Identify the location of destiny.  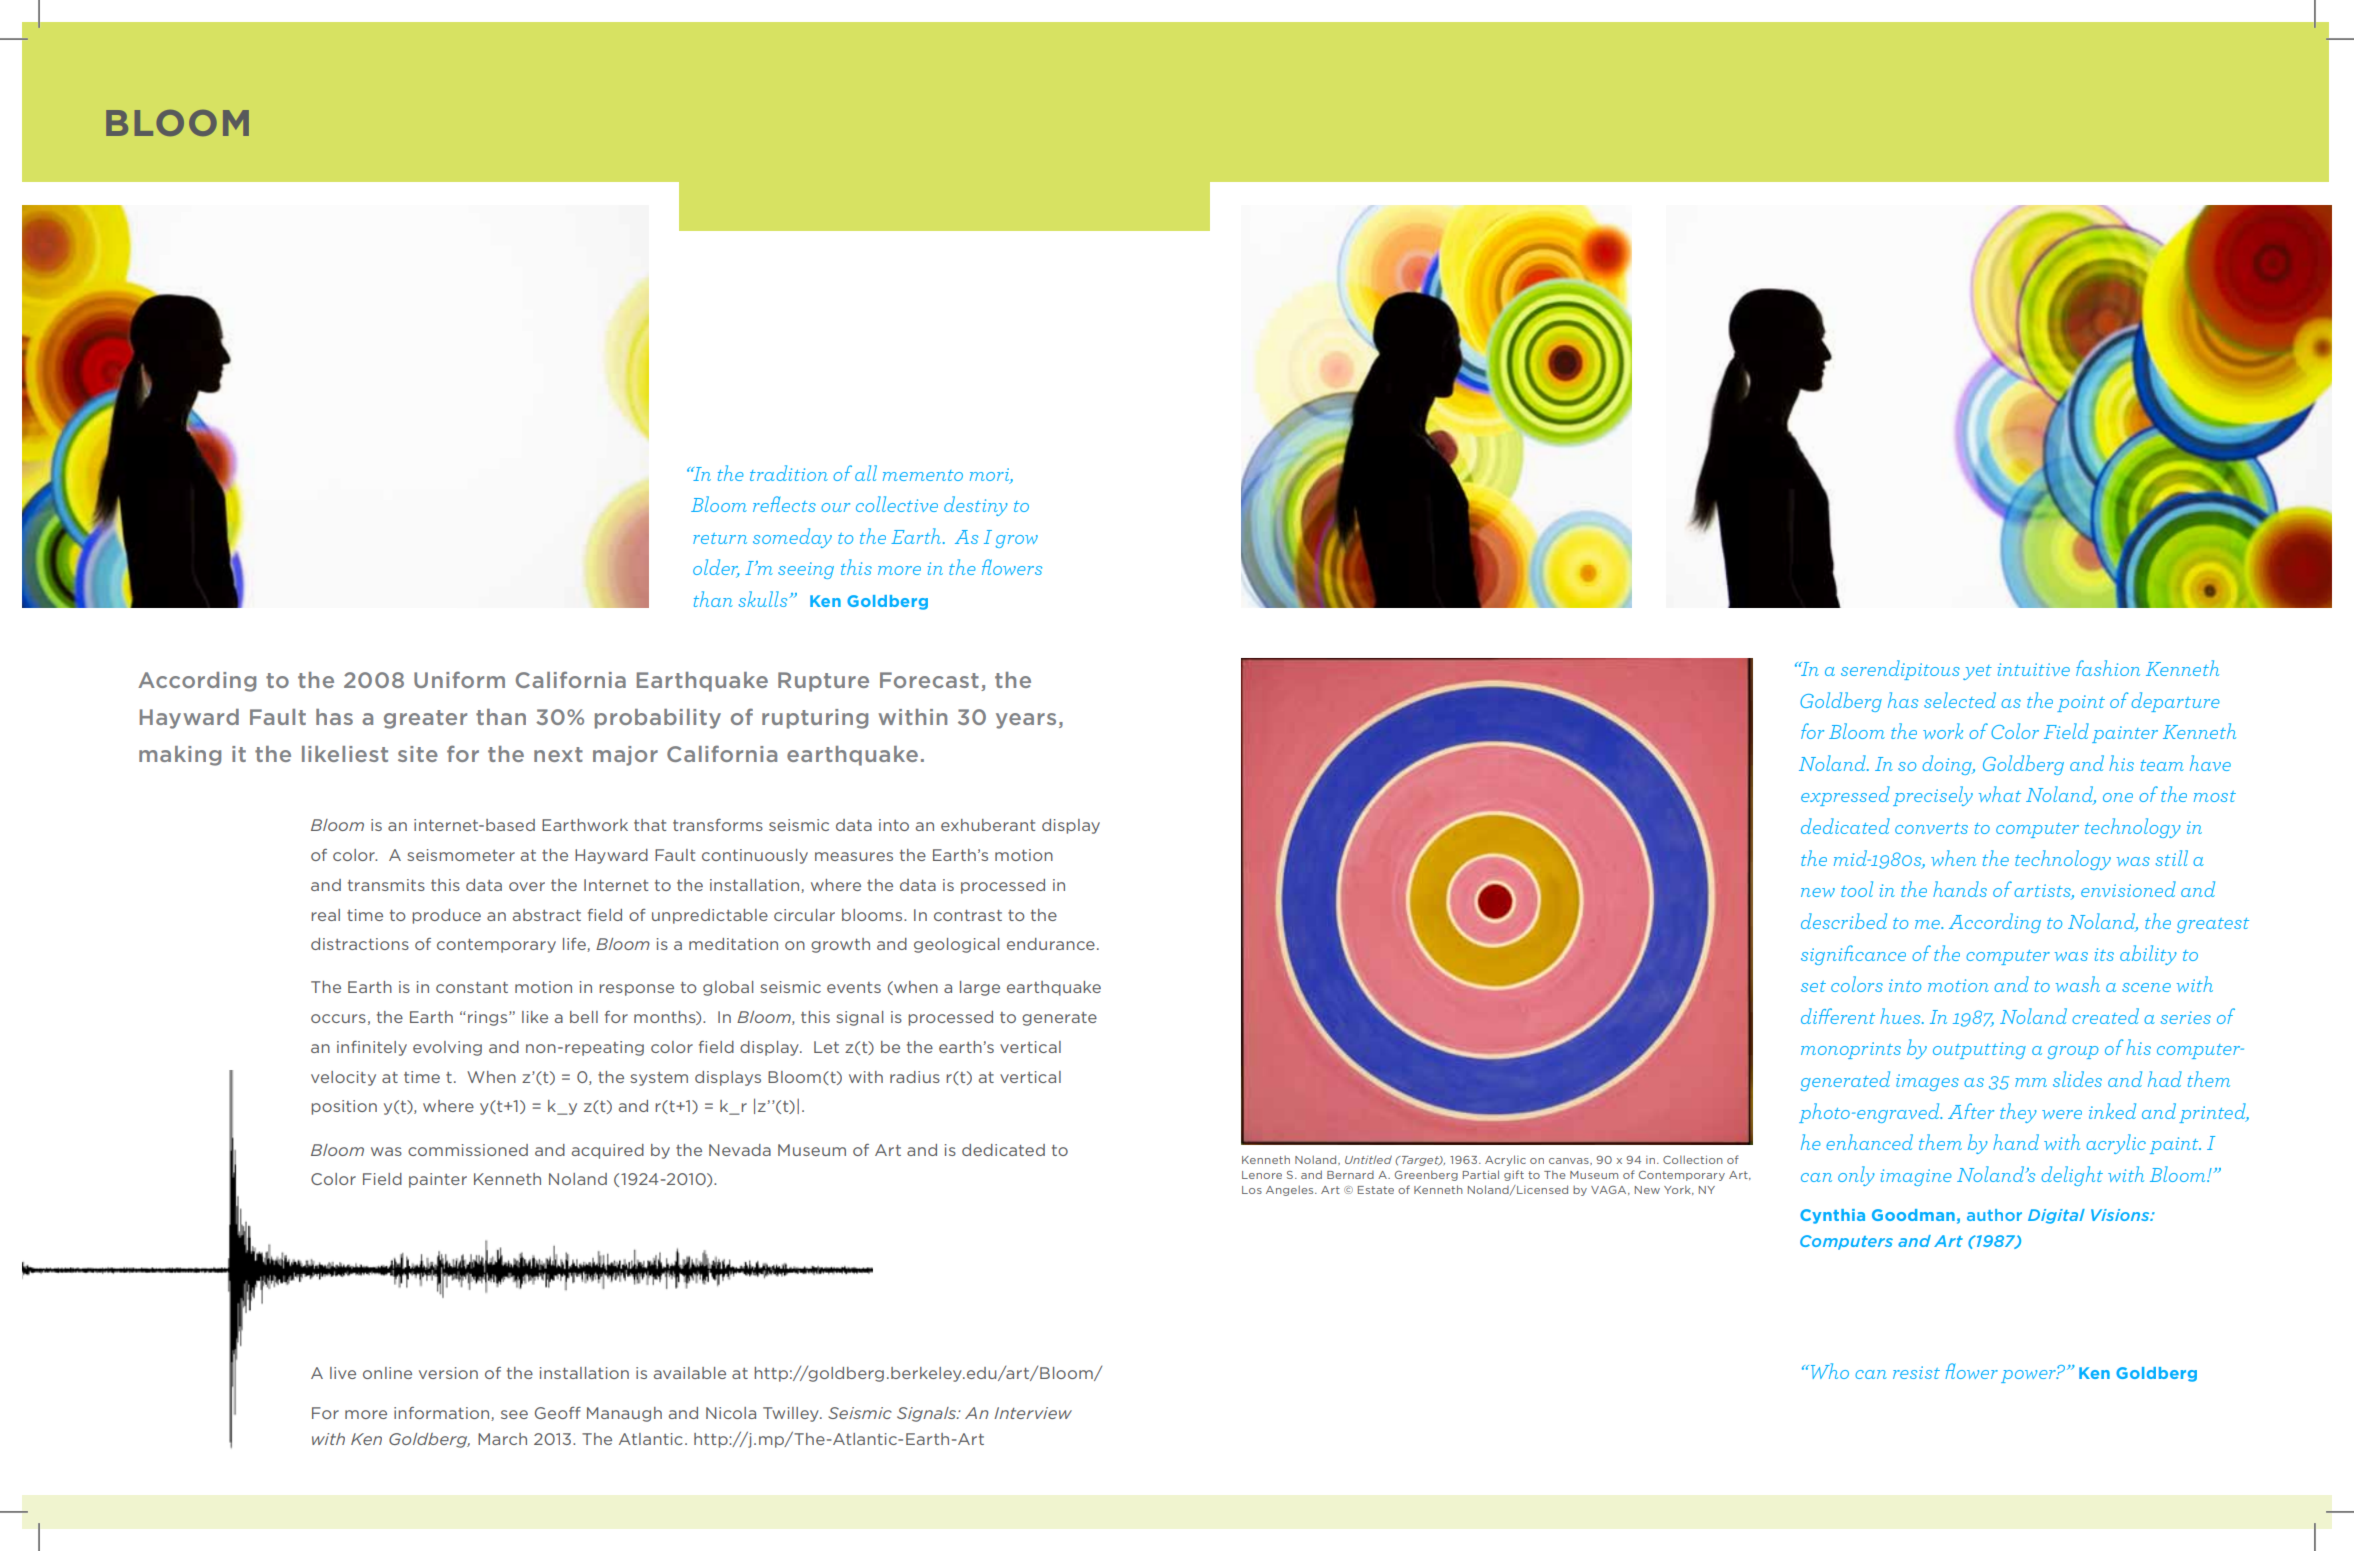
(976, 506).
